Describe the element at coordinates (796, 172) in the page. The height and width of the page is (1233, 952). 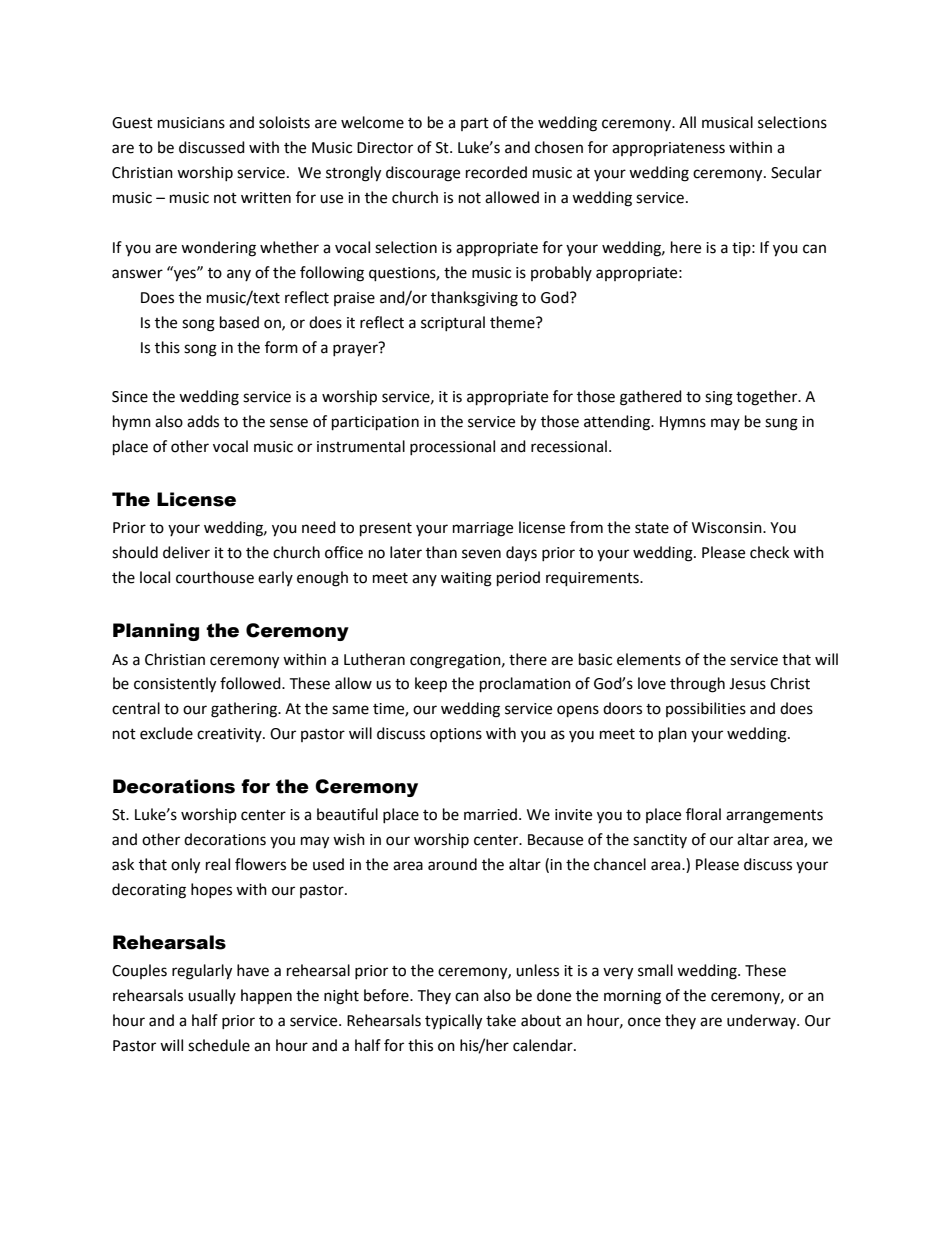
I see `Secular` at that location.
